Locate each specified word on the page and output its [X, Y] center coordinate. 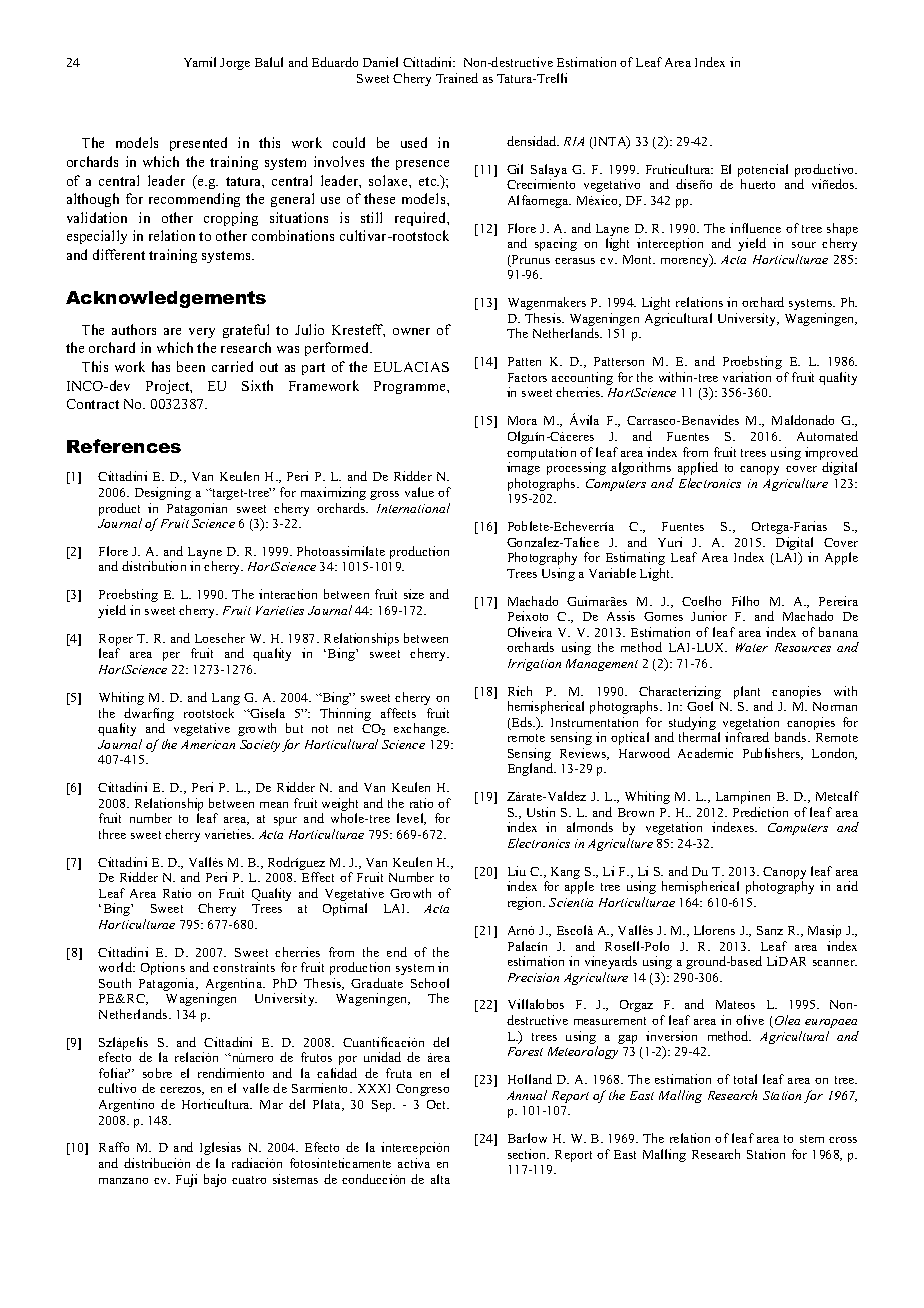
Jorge [235, 64]
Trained [457, 78]
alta [440, 1179]
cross [843, 1140]
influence [755, 228]
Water [752, 647]
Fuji [186, 1180]
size [414, 594]
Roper [116, 641]
